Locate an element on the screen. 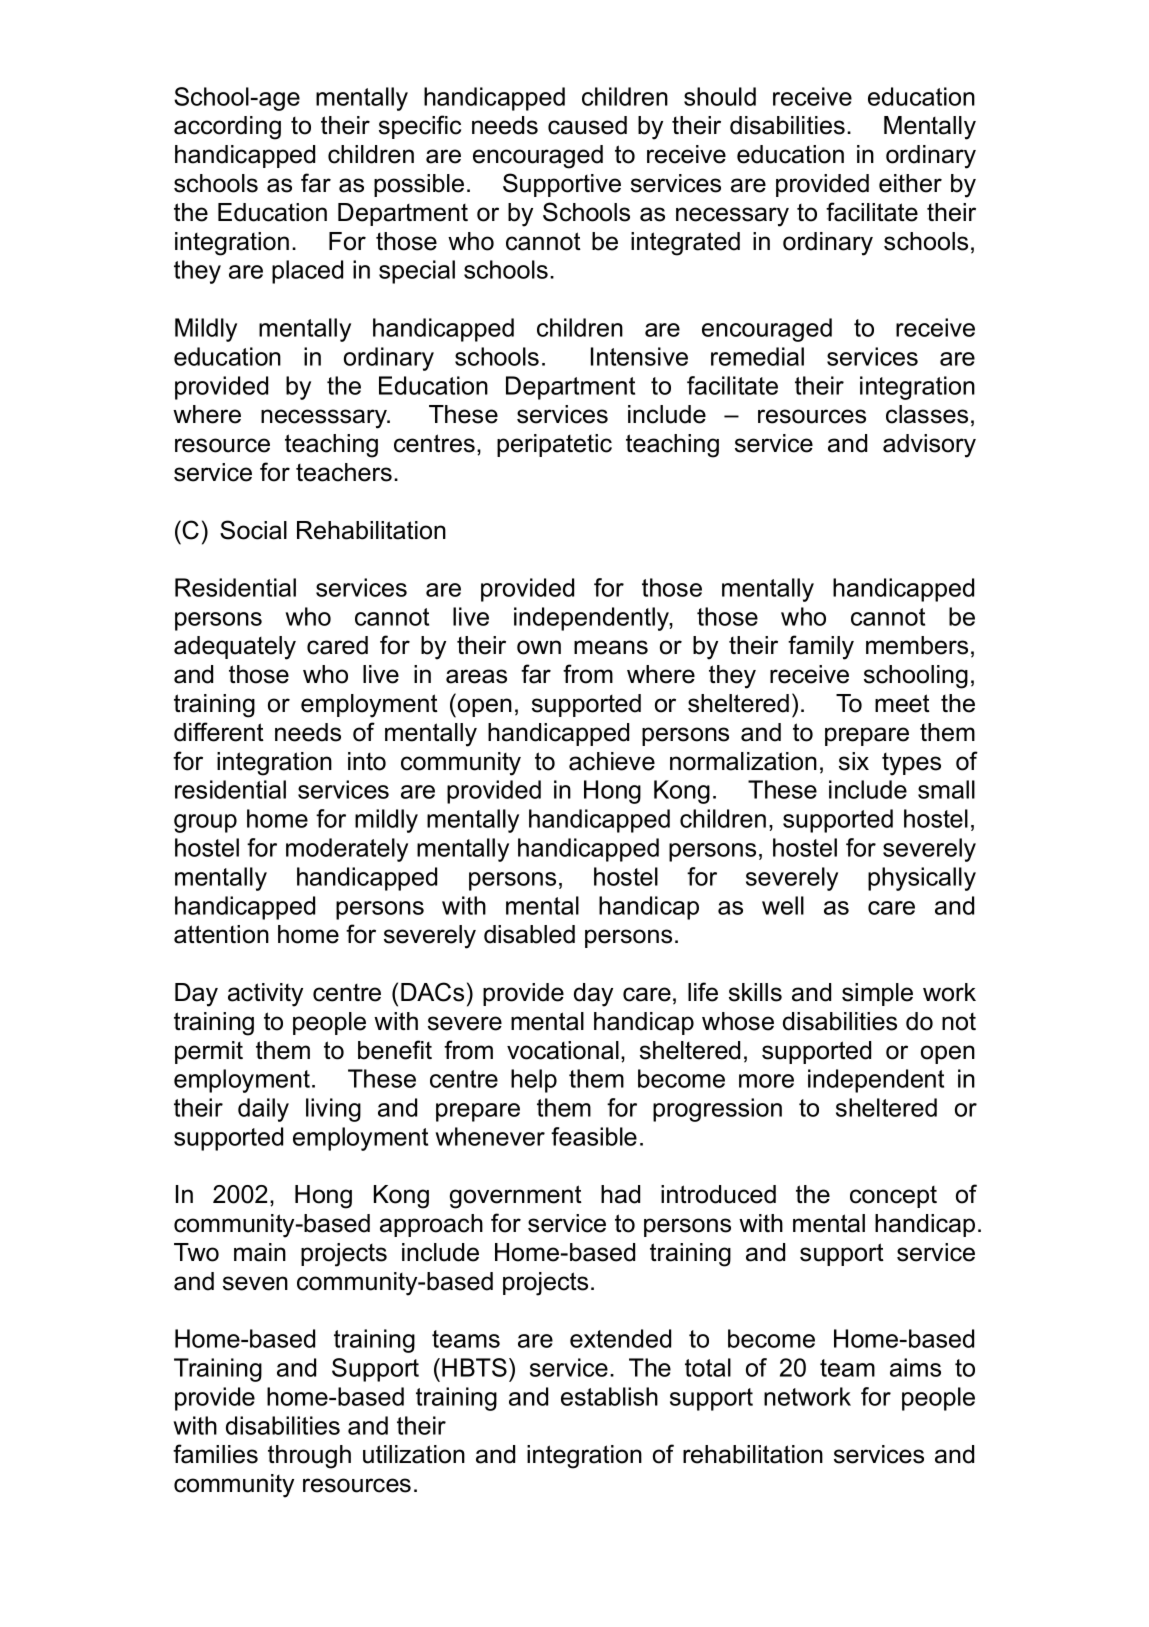 The height and width of the screenshot is (1627, 1149). into is located at coordinates (367, 761).
